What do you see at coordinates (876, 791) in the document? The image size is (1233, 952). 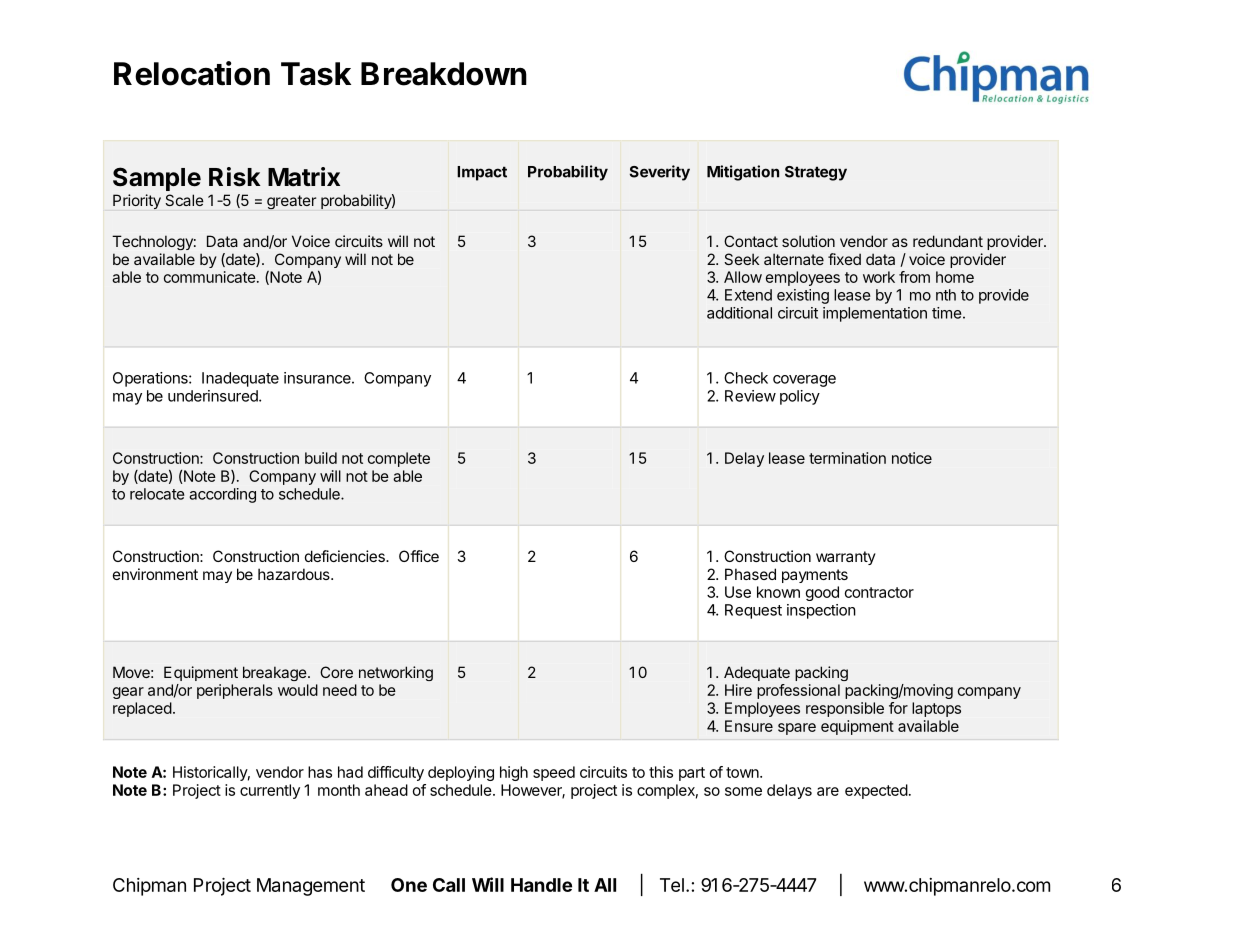 I see `expected` at bounding box center [876, 791].
